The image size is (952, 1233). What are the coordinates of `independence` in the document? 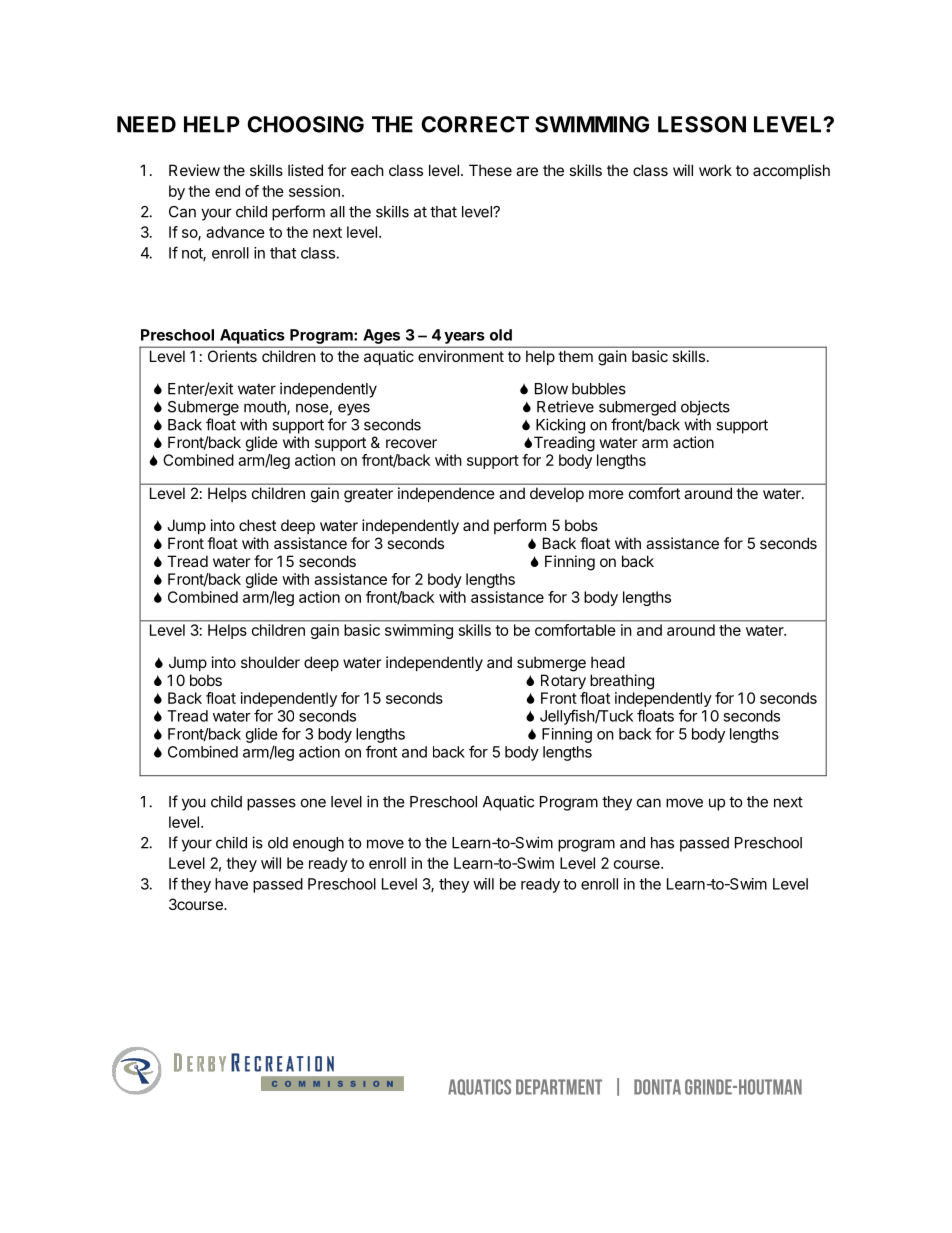 It's located at (446, 494).
